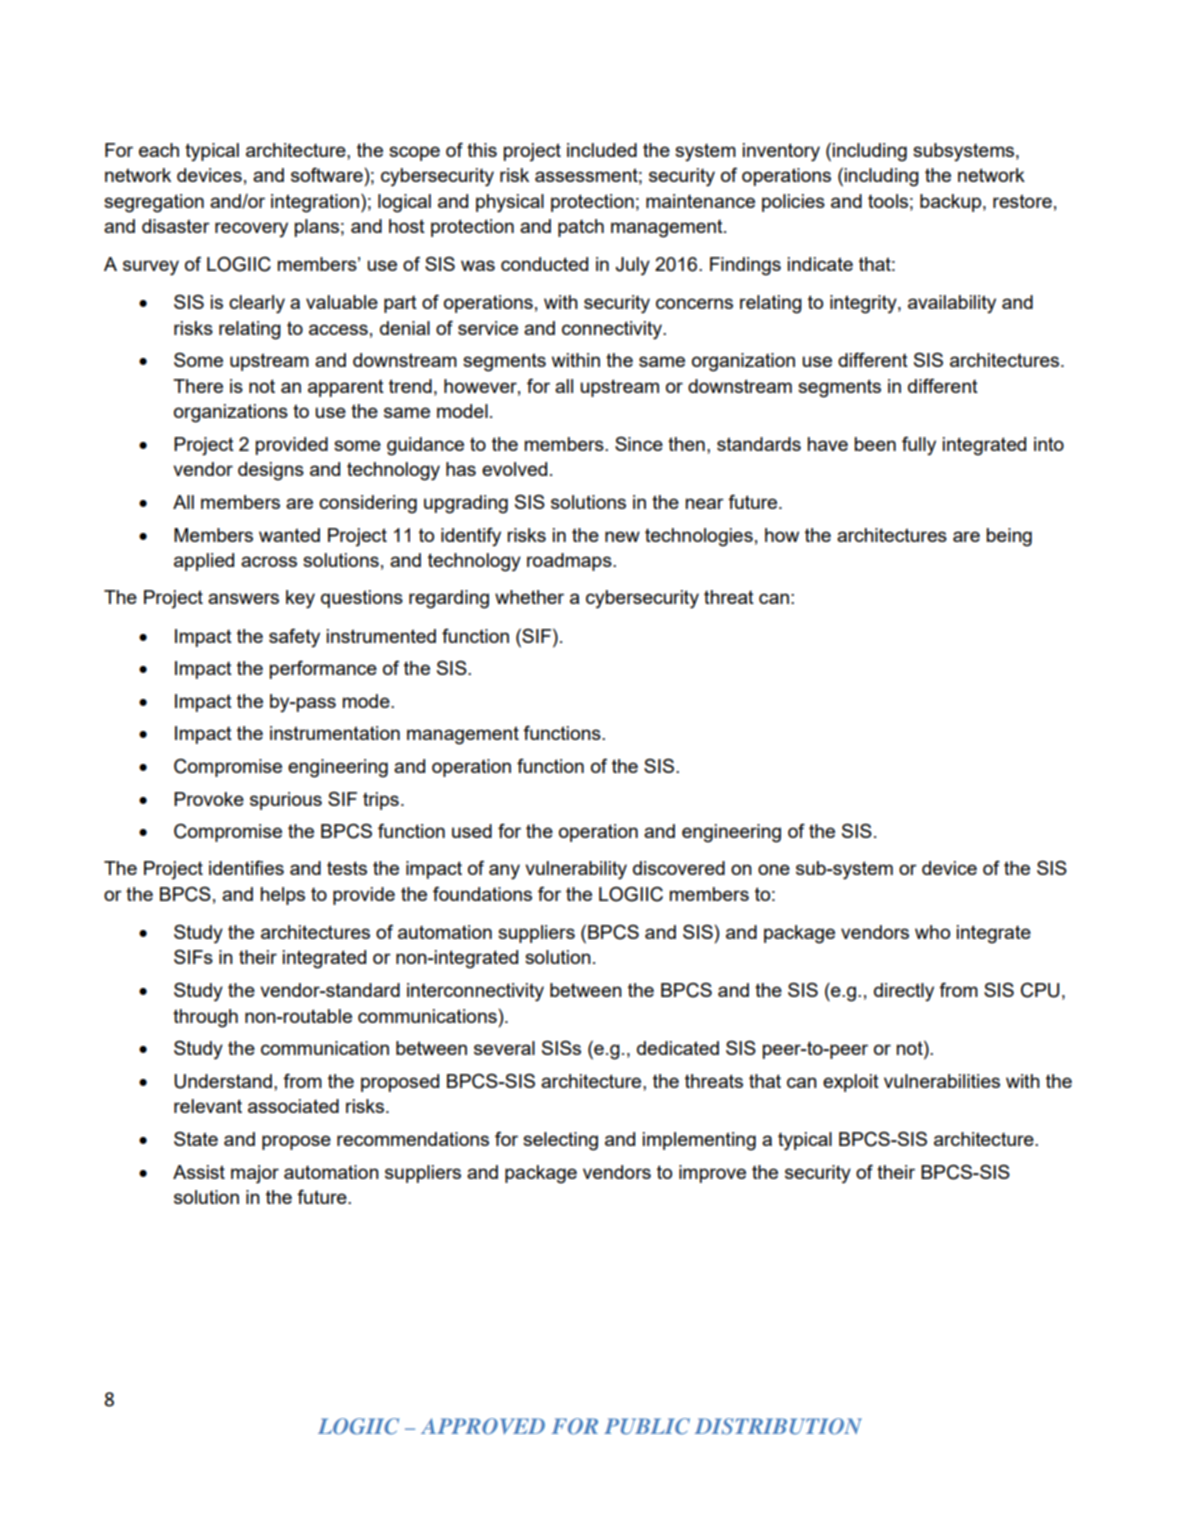 This screenshot has height=1528, width=1180. Describe the element at coordinates (570, 562) in the screenshot. I see `roadmaps` at that location.
